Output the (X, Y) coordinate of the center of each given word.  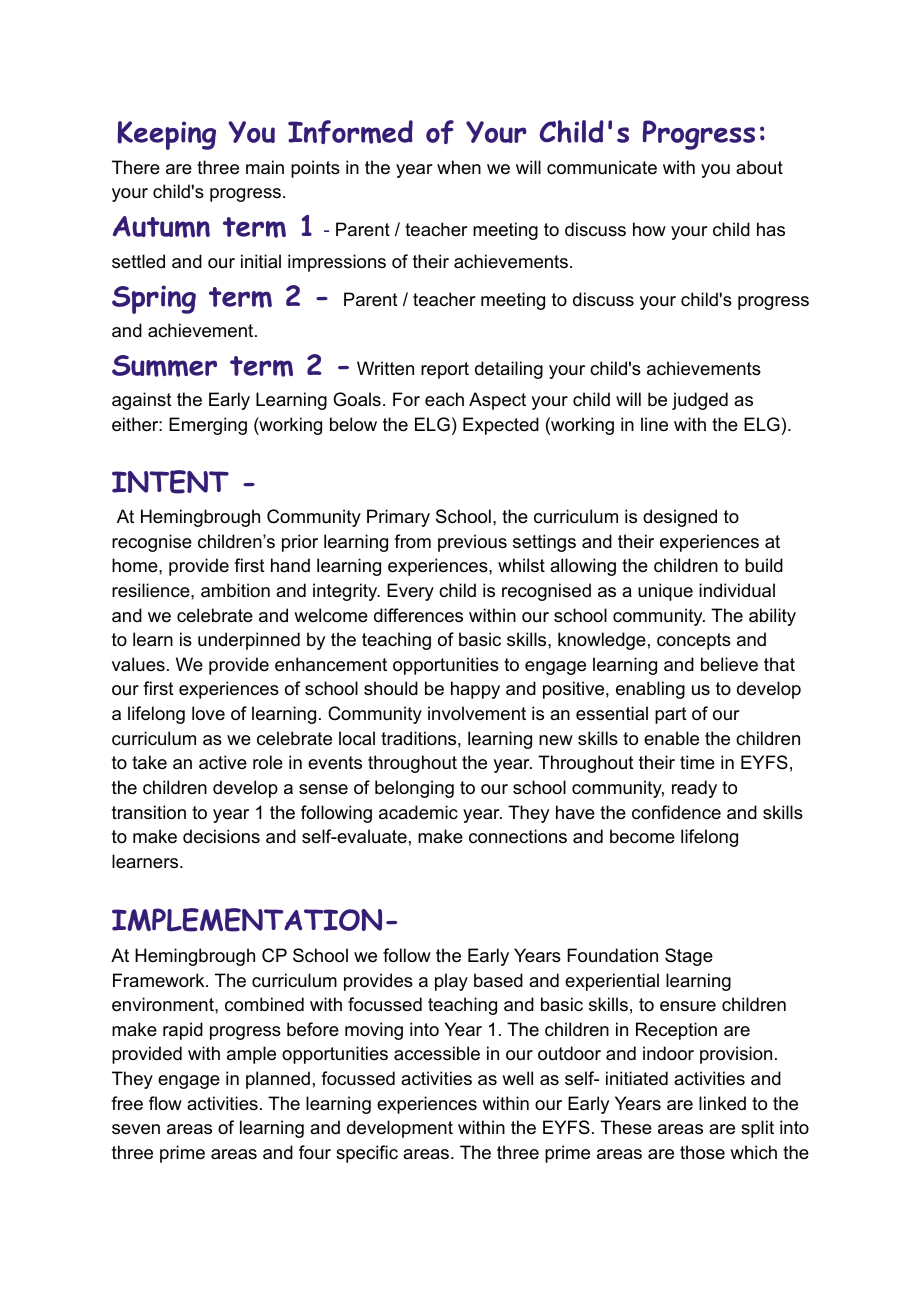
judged (700, 401)
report (445, 370)
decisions (221, 836)
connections (518, 836)
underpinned (249, 641)
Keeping (166, 135)
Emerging (208, 426)
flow (165, 1103)
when (459, 167)
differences (418, 615)
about (759, 167)
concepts (694, 641)
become (642, 836)
